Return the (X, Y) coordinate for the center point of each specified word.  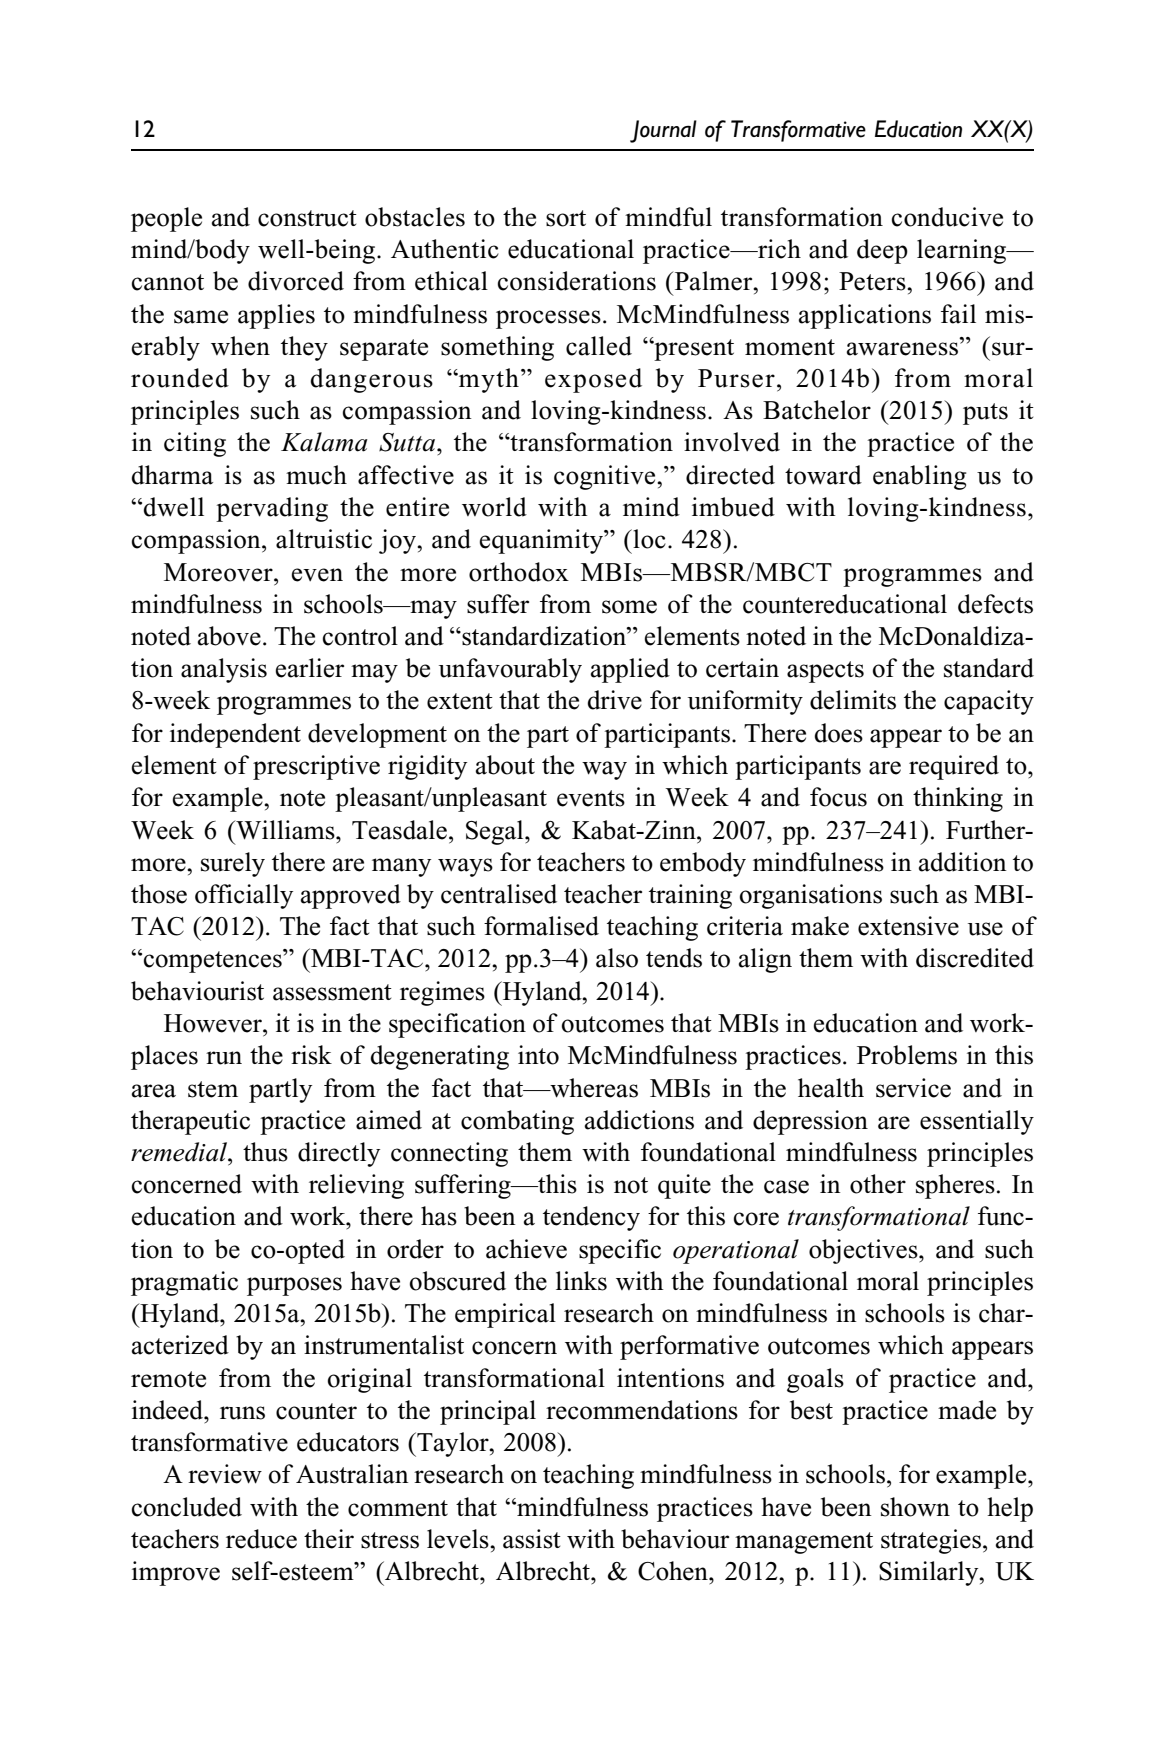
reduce (261, 1539)
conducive (947, 217)
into (538, 1055)
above (229, 636)
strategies (932, 1541)
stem (213, 1089)
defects (995, 604)
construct (307, 218)
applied (630, 670)
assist (532, 1539)
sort (566, 218)
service (913, 1088)
